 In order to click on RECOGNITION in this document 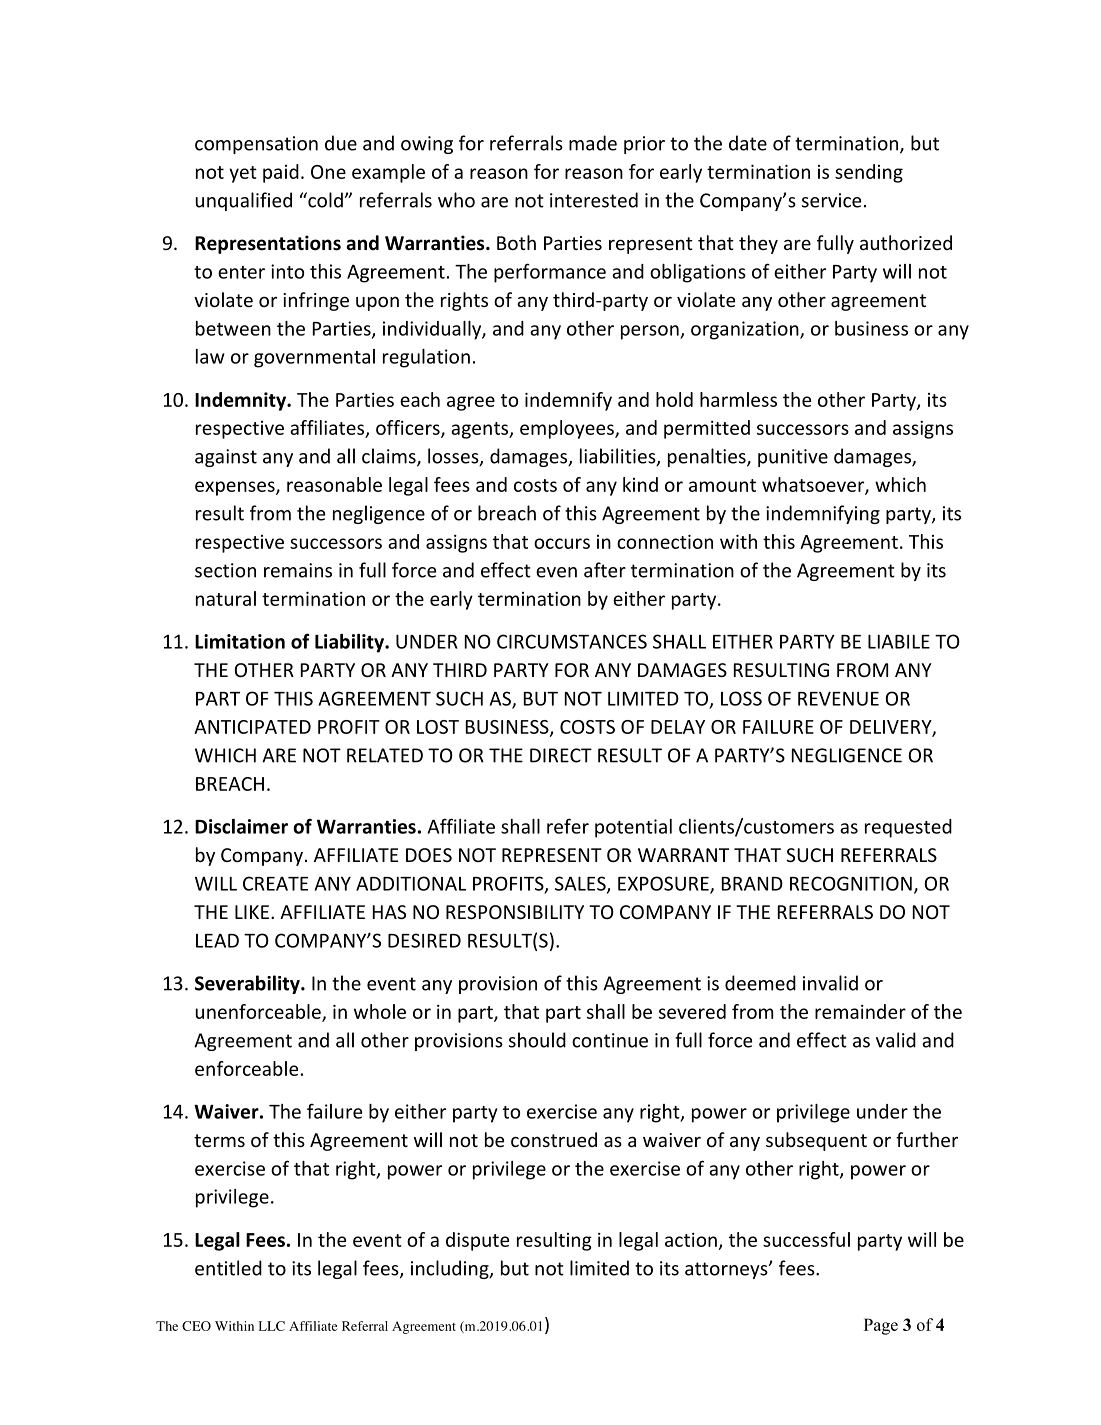, I will do `click(851, 883)`.
